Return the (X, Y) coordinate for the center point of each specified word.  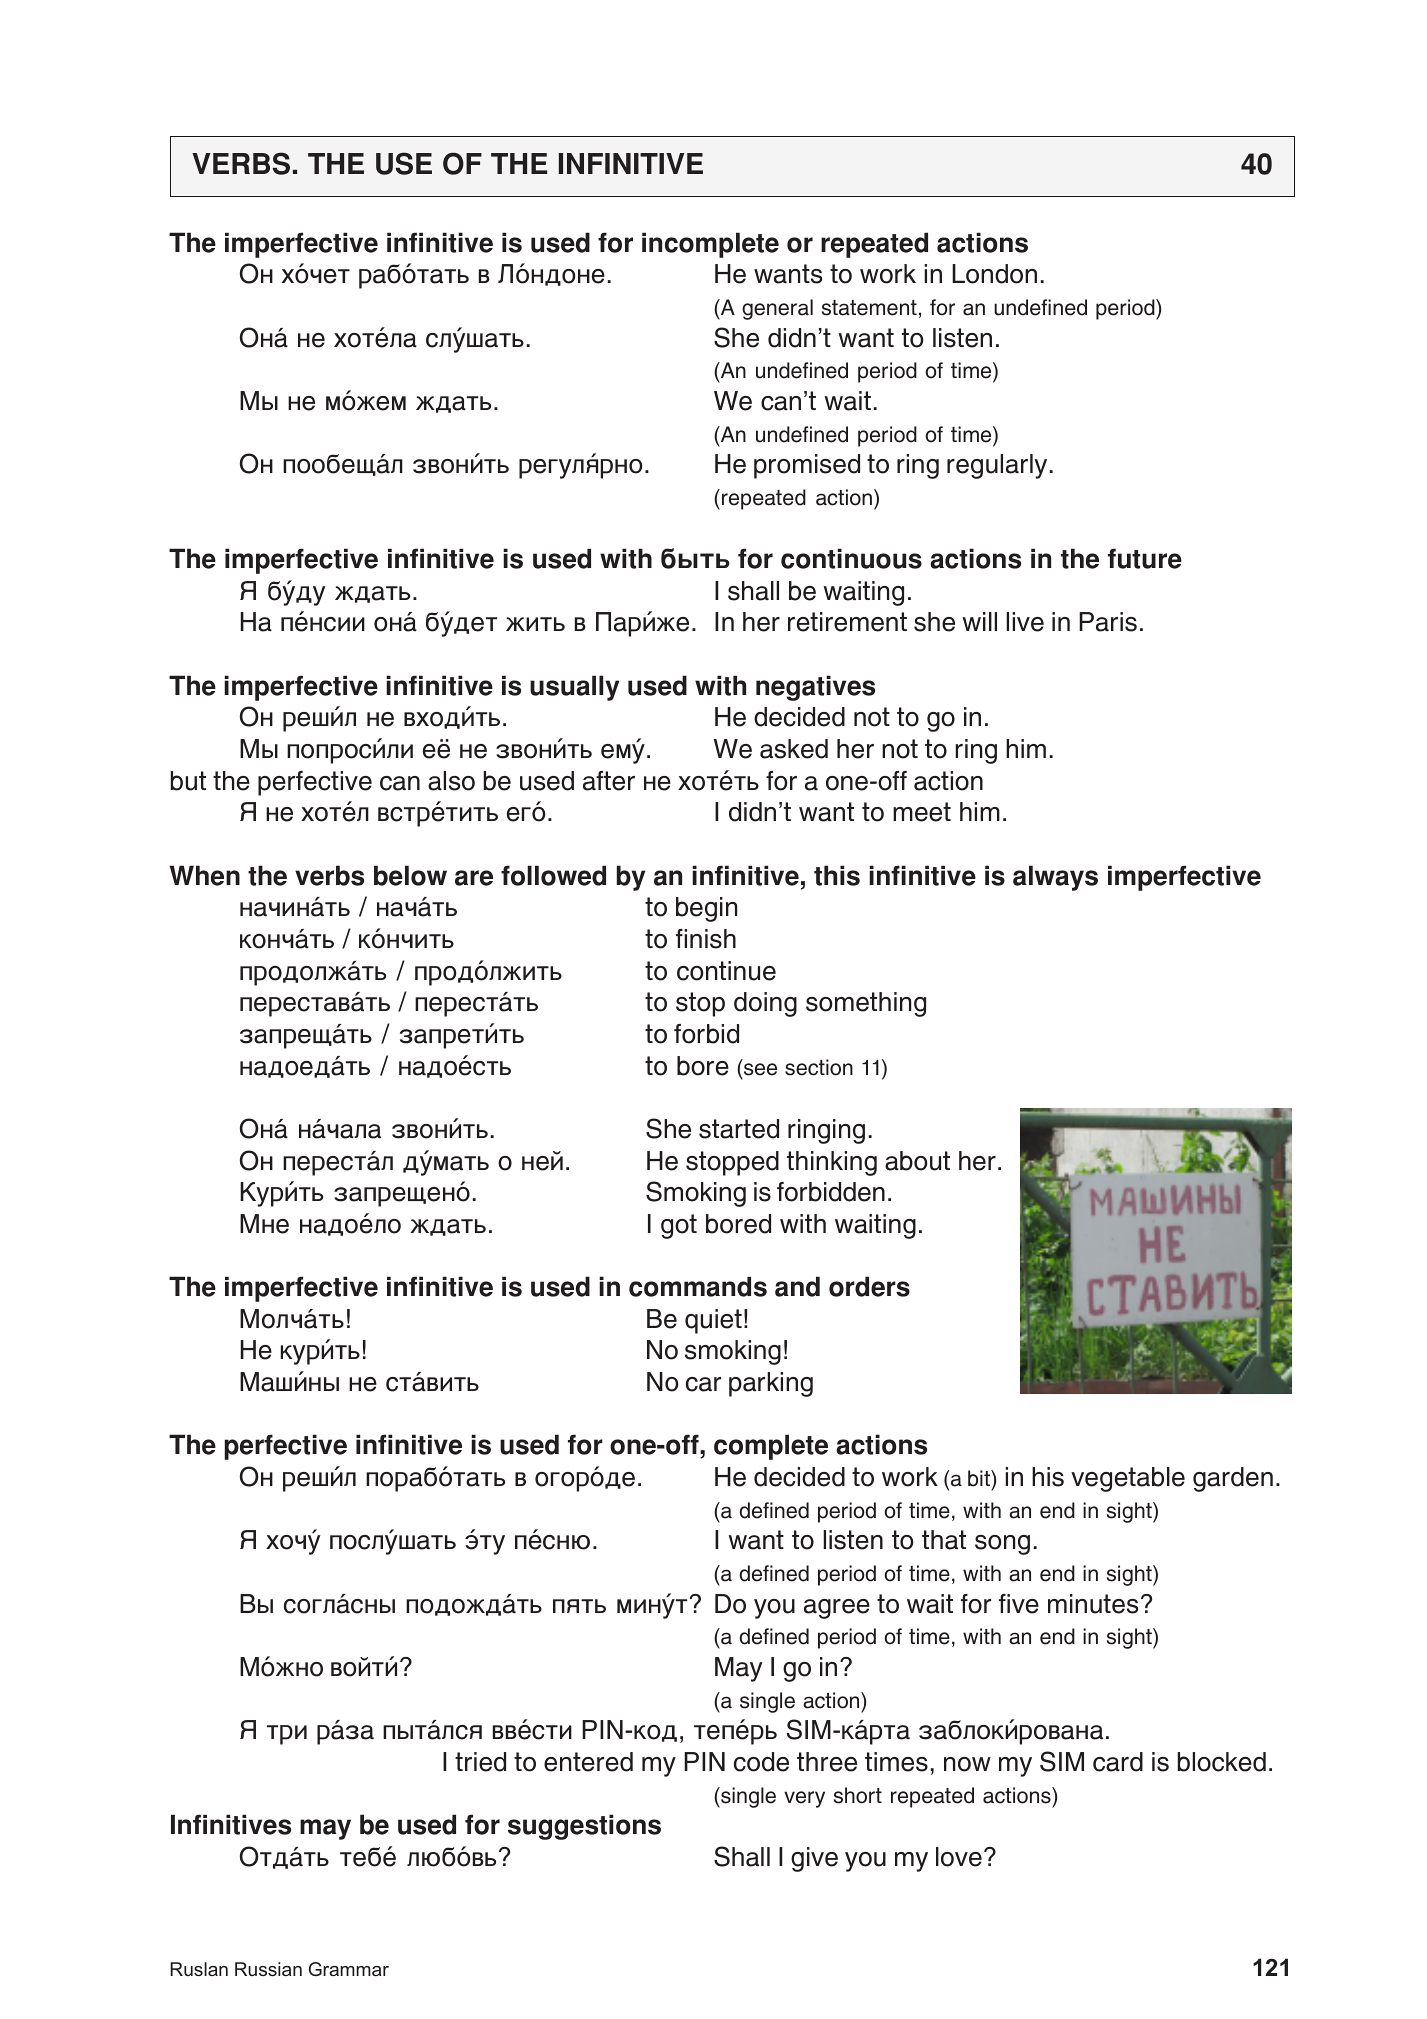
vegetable (1128, 1479)
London (994, 274)
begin (706, 909)
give (814, 1859)
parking (771, 1384)
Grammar (349, 1969)
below (410, 875)
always (1055, 878)
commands (698, 1286)
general (777, 309)
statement (869, 308)
